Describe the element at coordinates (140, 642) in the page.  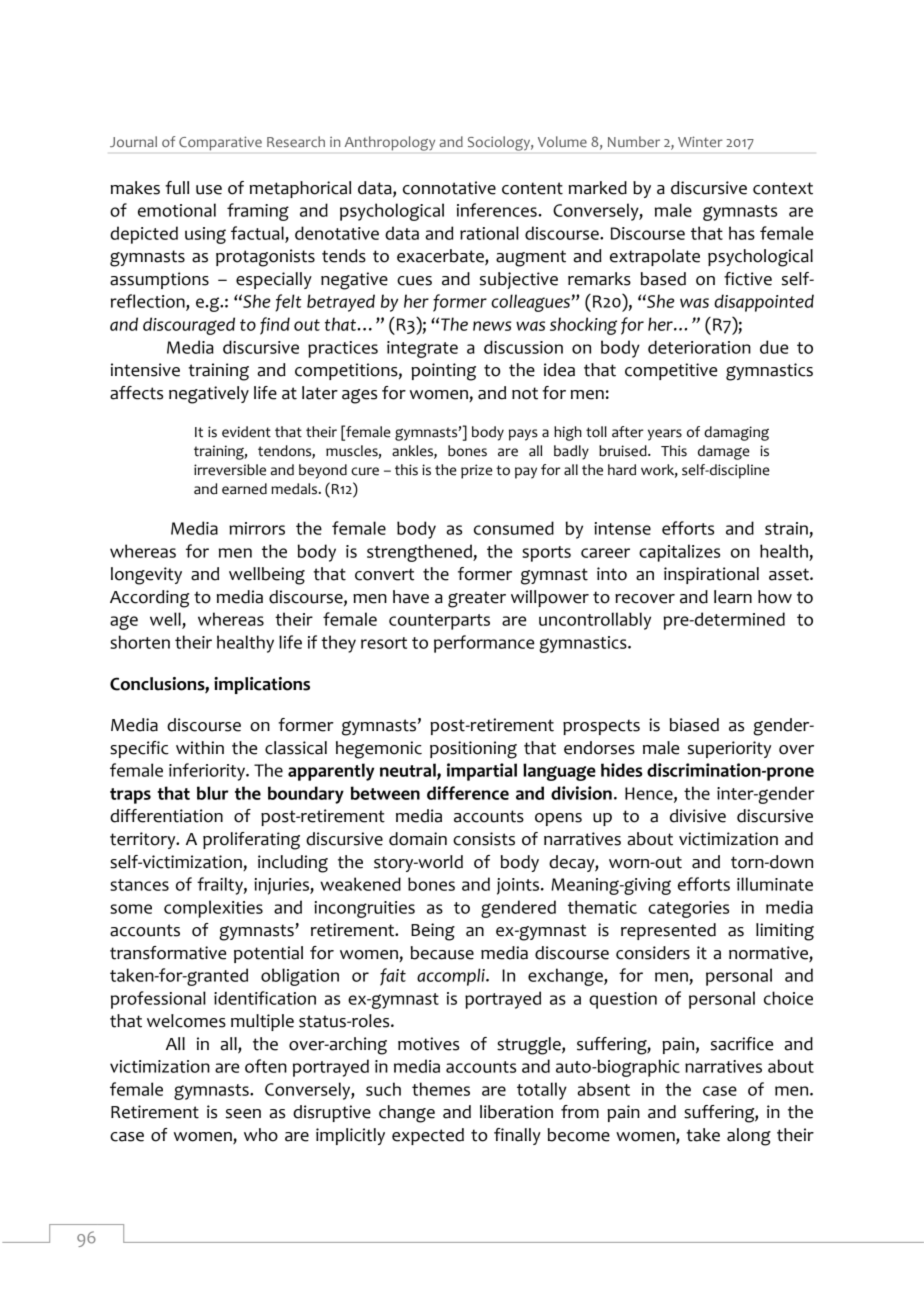
I see `shorten` at that location.
